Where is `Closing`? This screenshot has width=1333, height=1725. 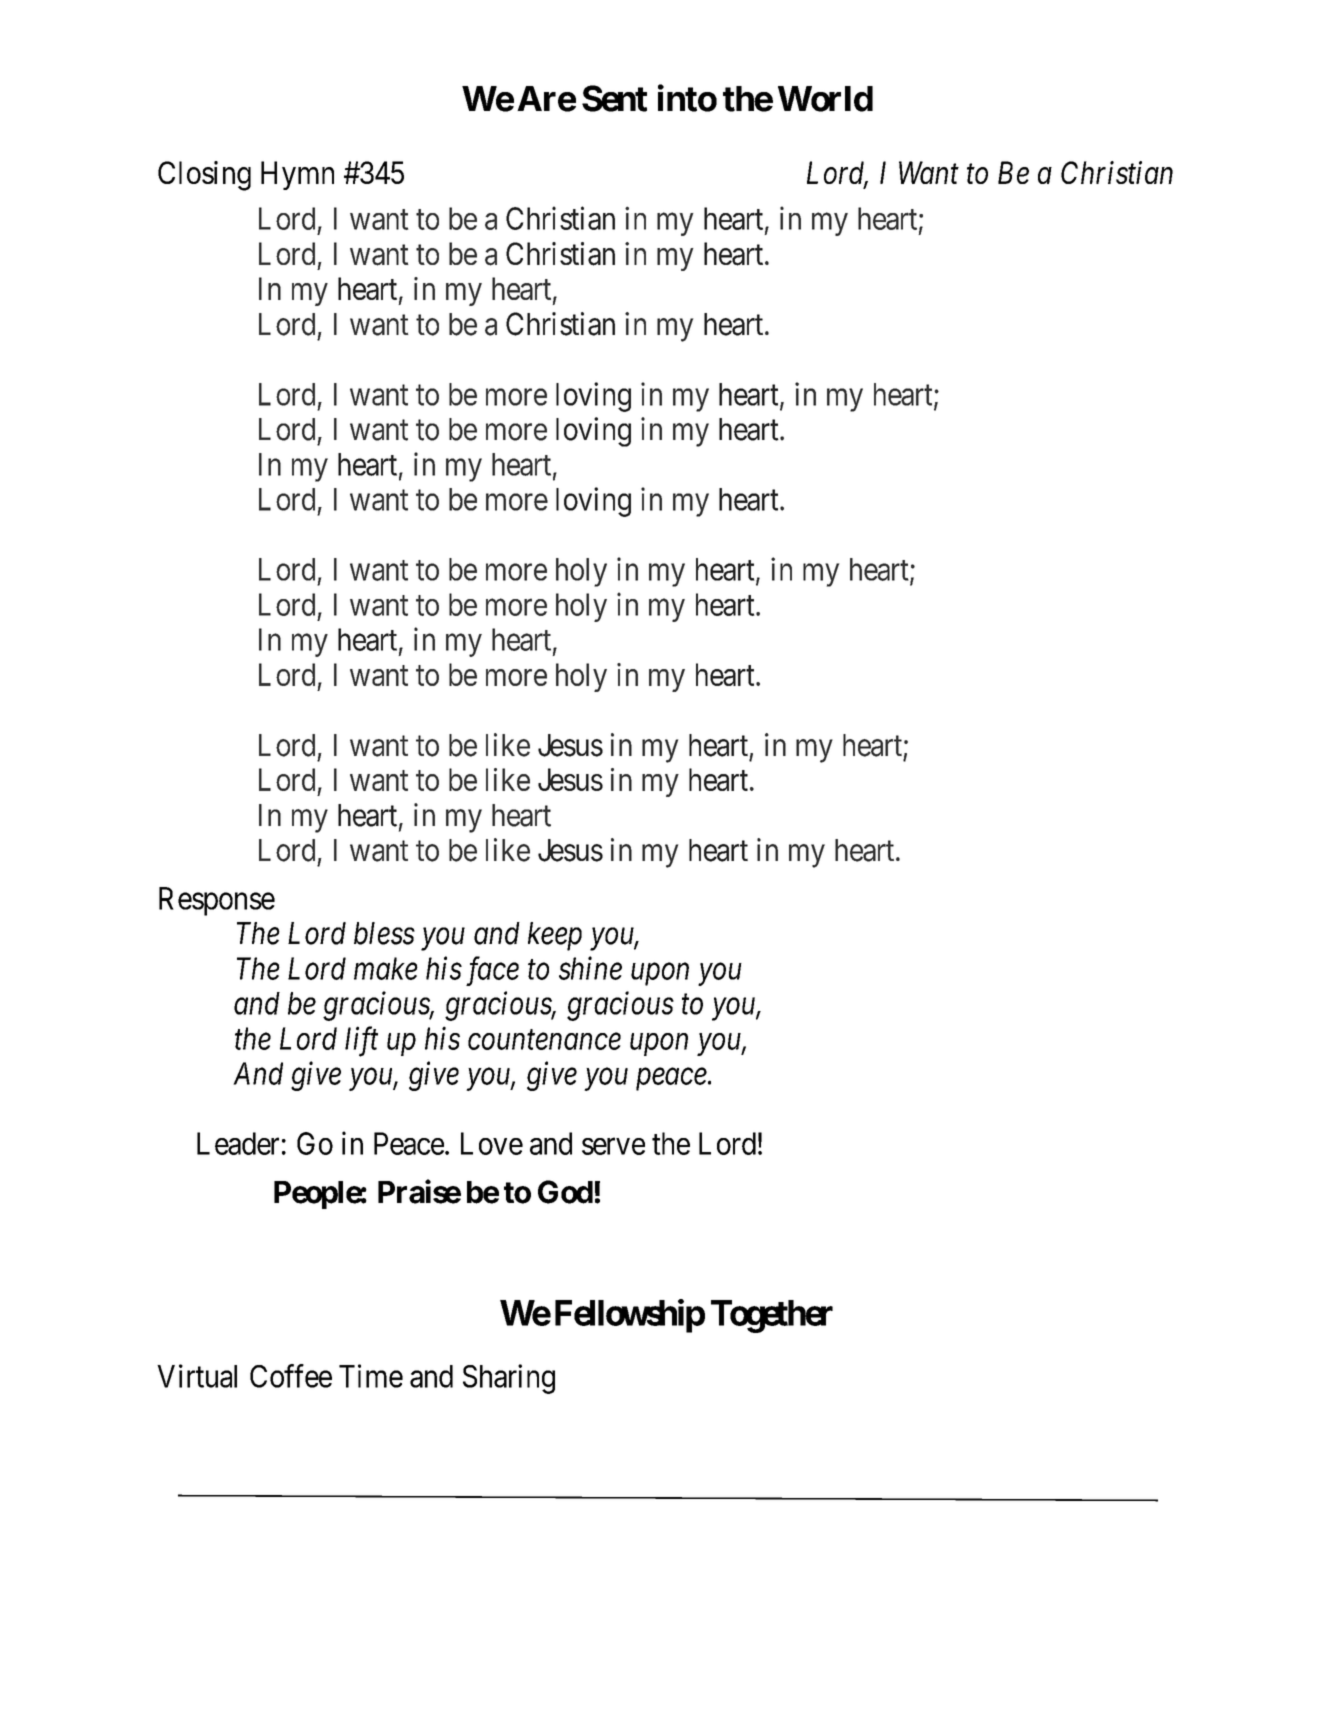 Closing is located at coordinates (204, 176).
